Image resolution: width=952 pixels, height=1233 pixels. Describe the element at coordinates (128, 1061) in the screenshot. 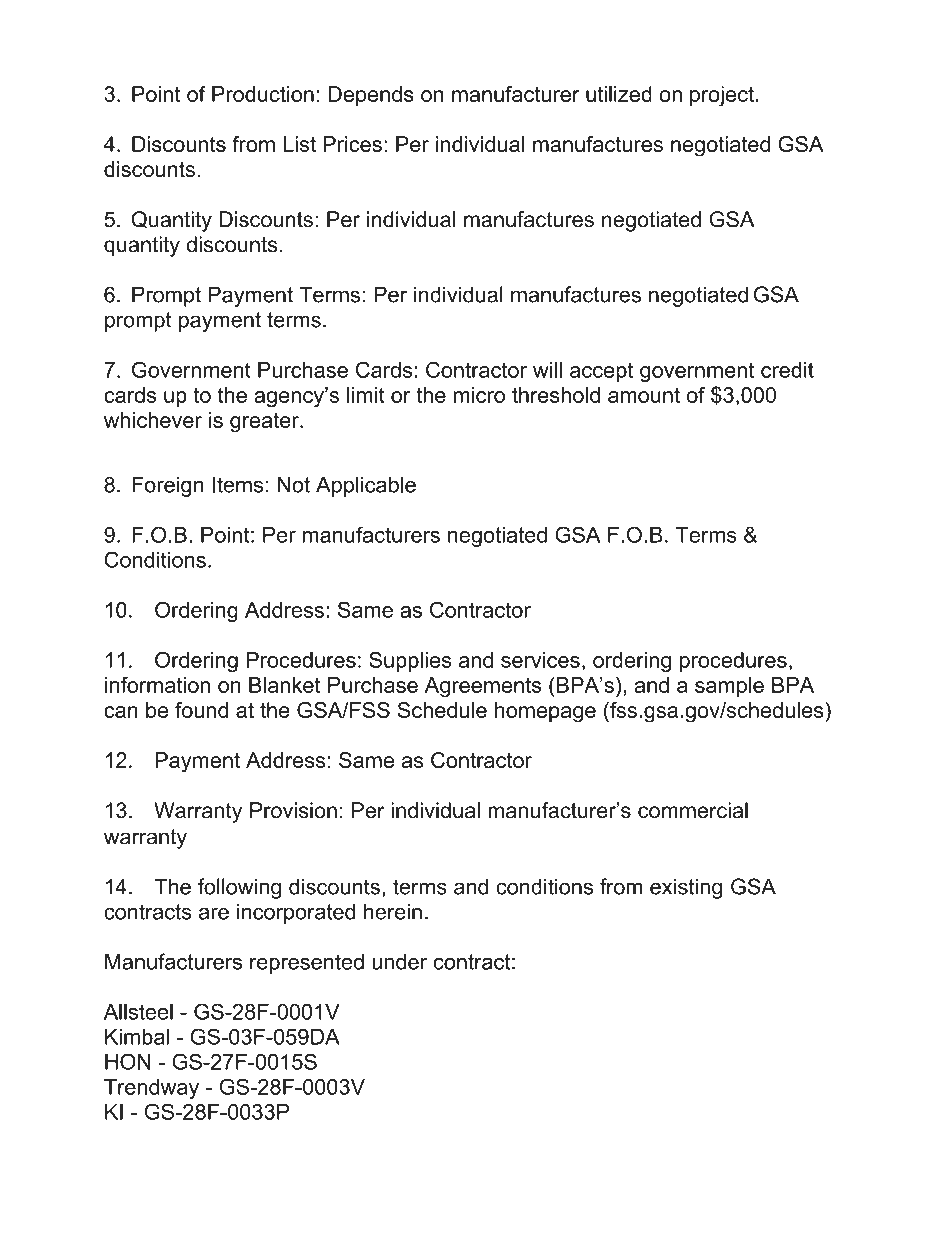

I see `HON` at that location.
